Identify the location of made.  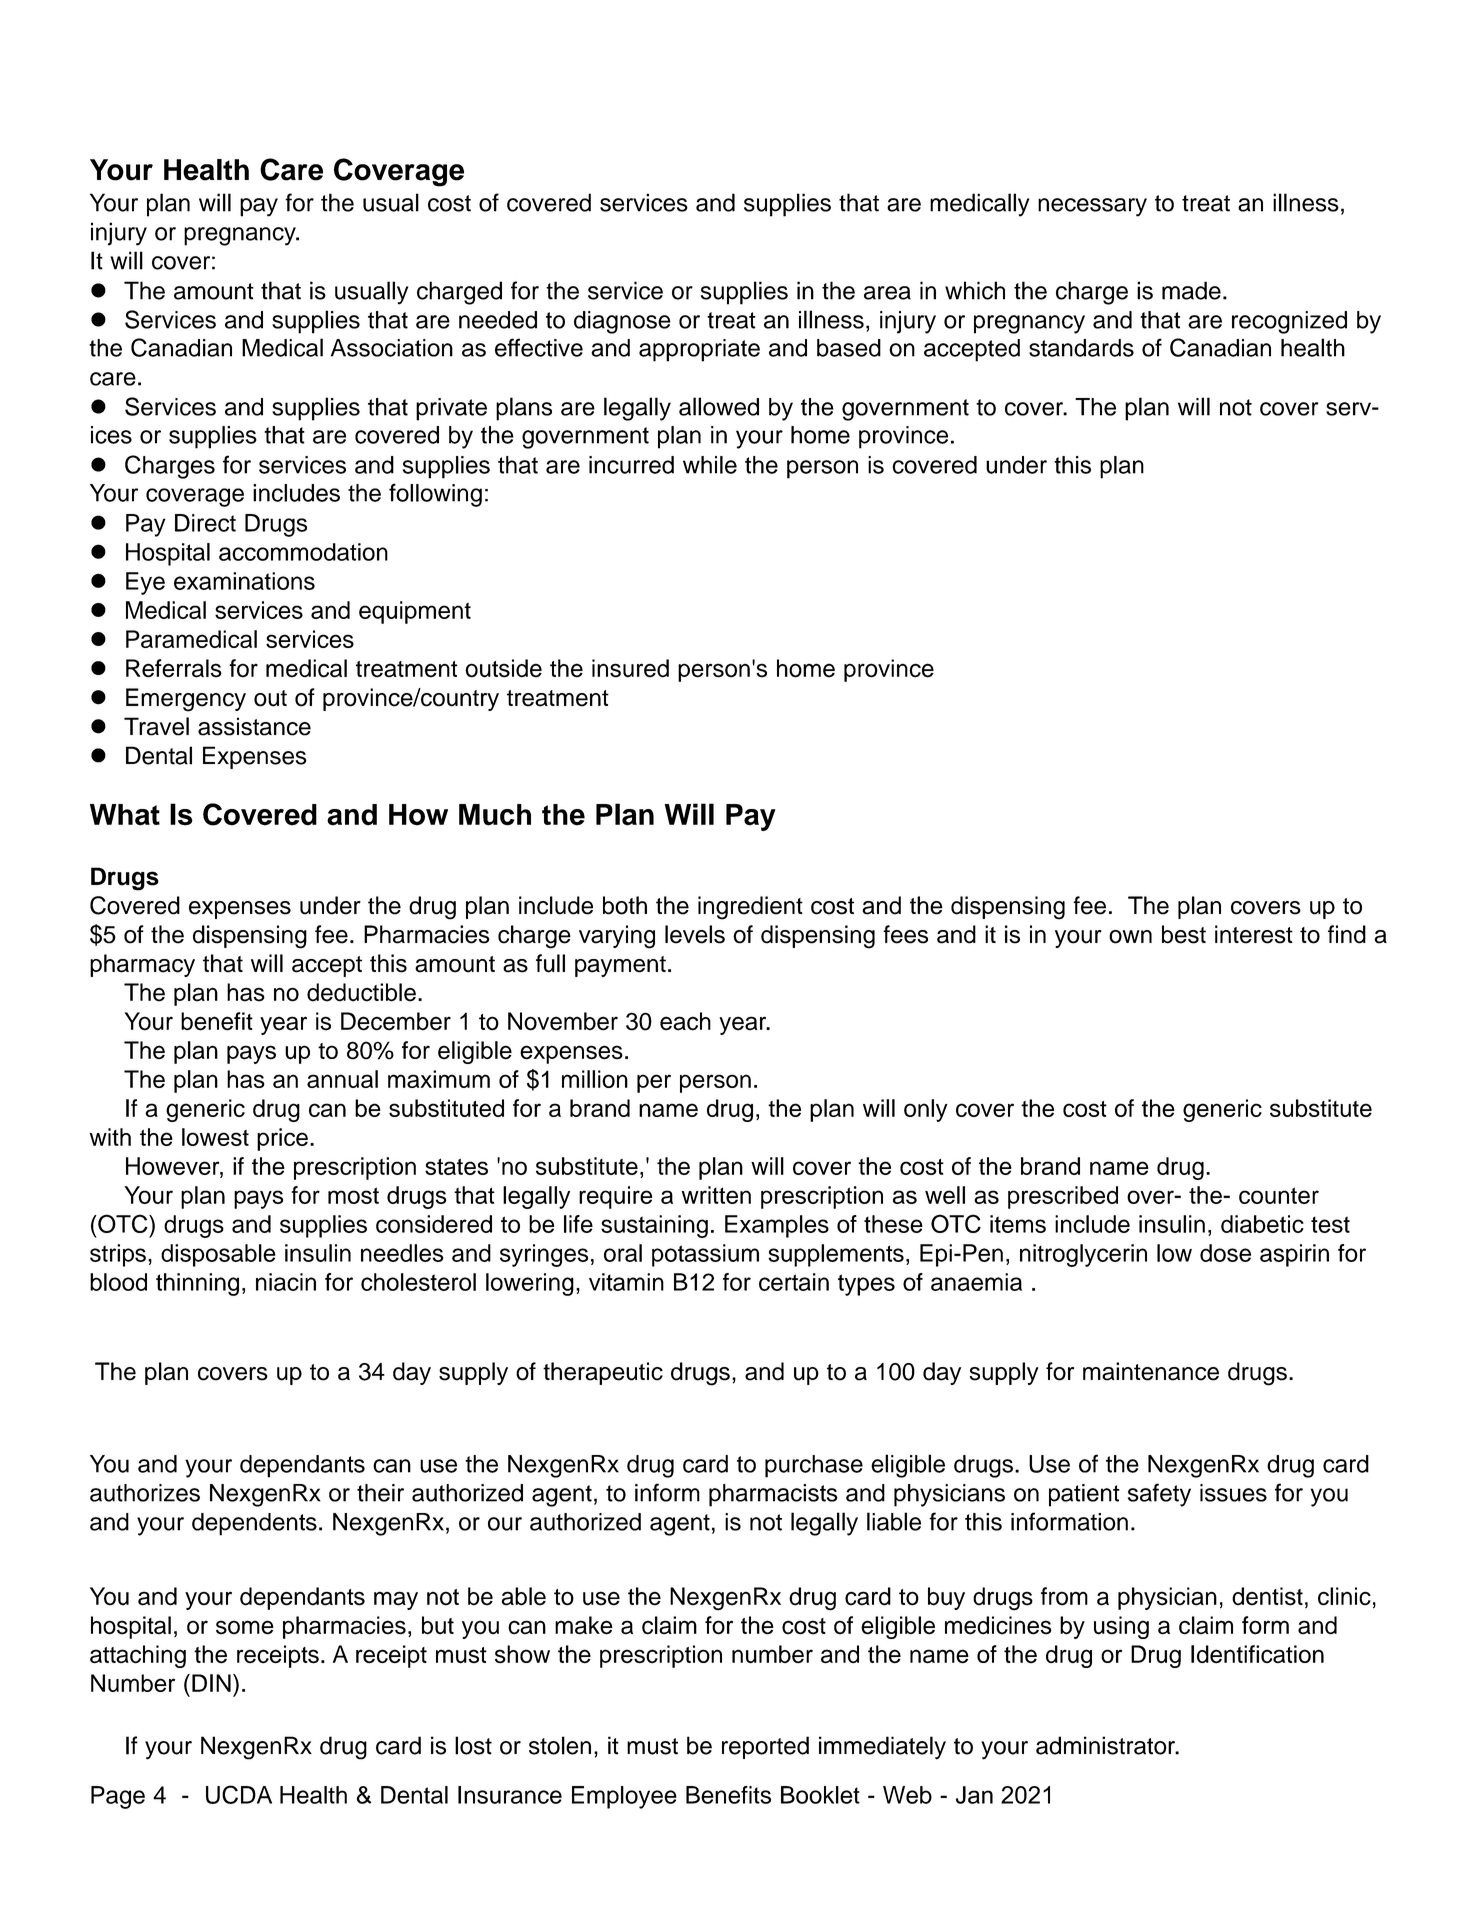
(1191, 290).
